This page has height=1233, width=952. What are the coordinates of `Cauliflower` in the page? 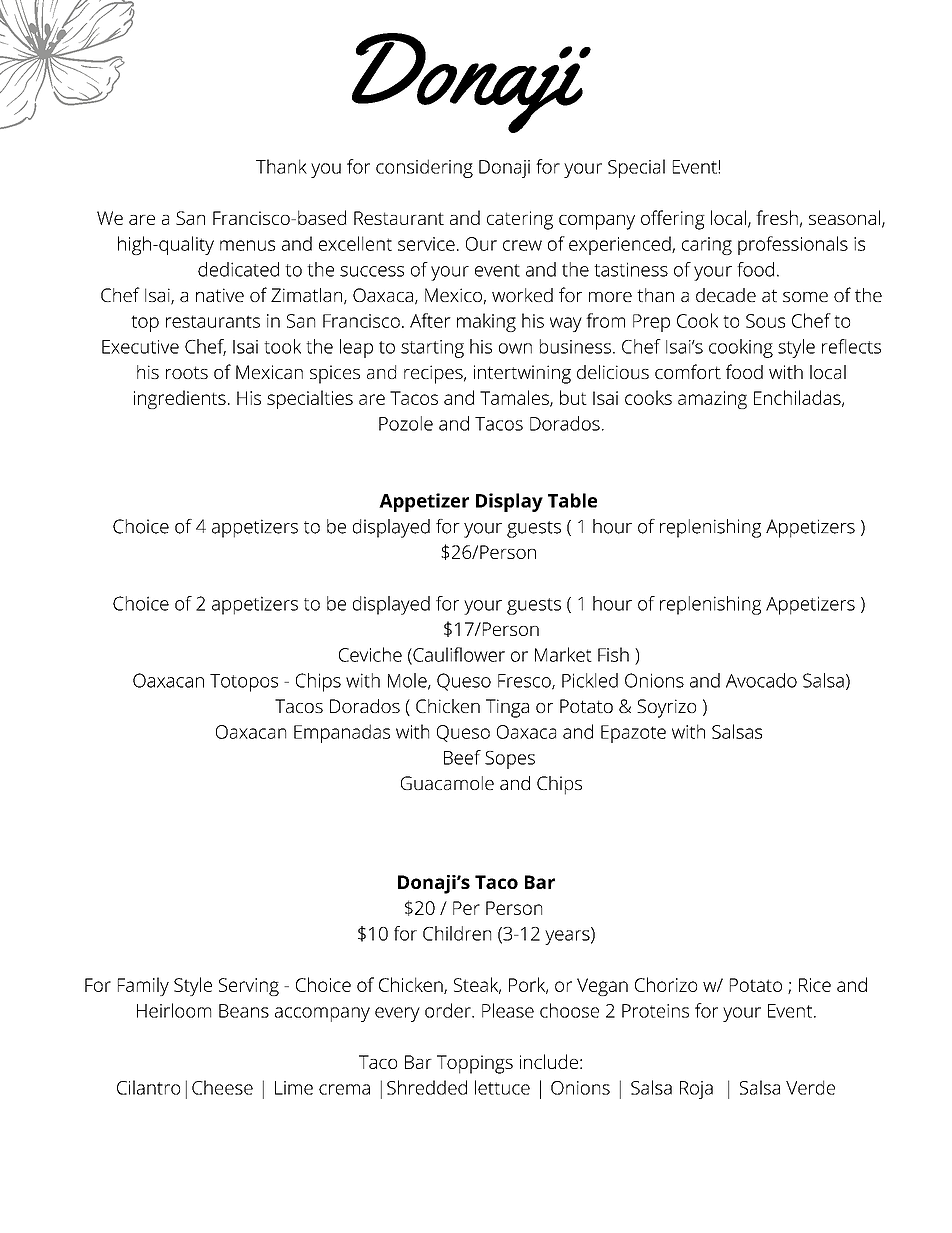 It's located at (458, 655).
